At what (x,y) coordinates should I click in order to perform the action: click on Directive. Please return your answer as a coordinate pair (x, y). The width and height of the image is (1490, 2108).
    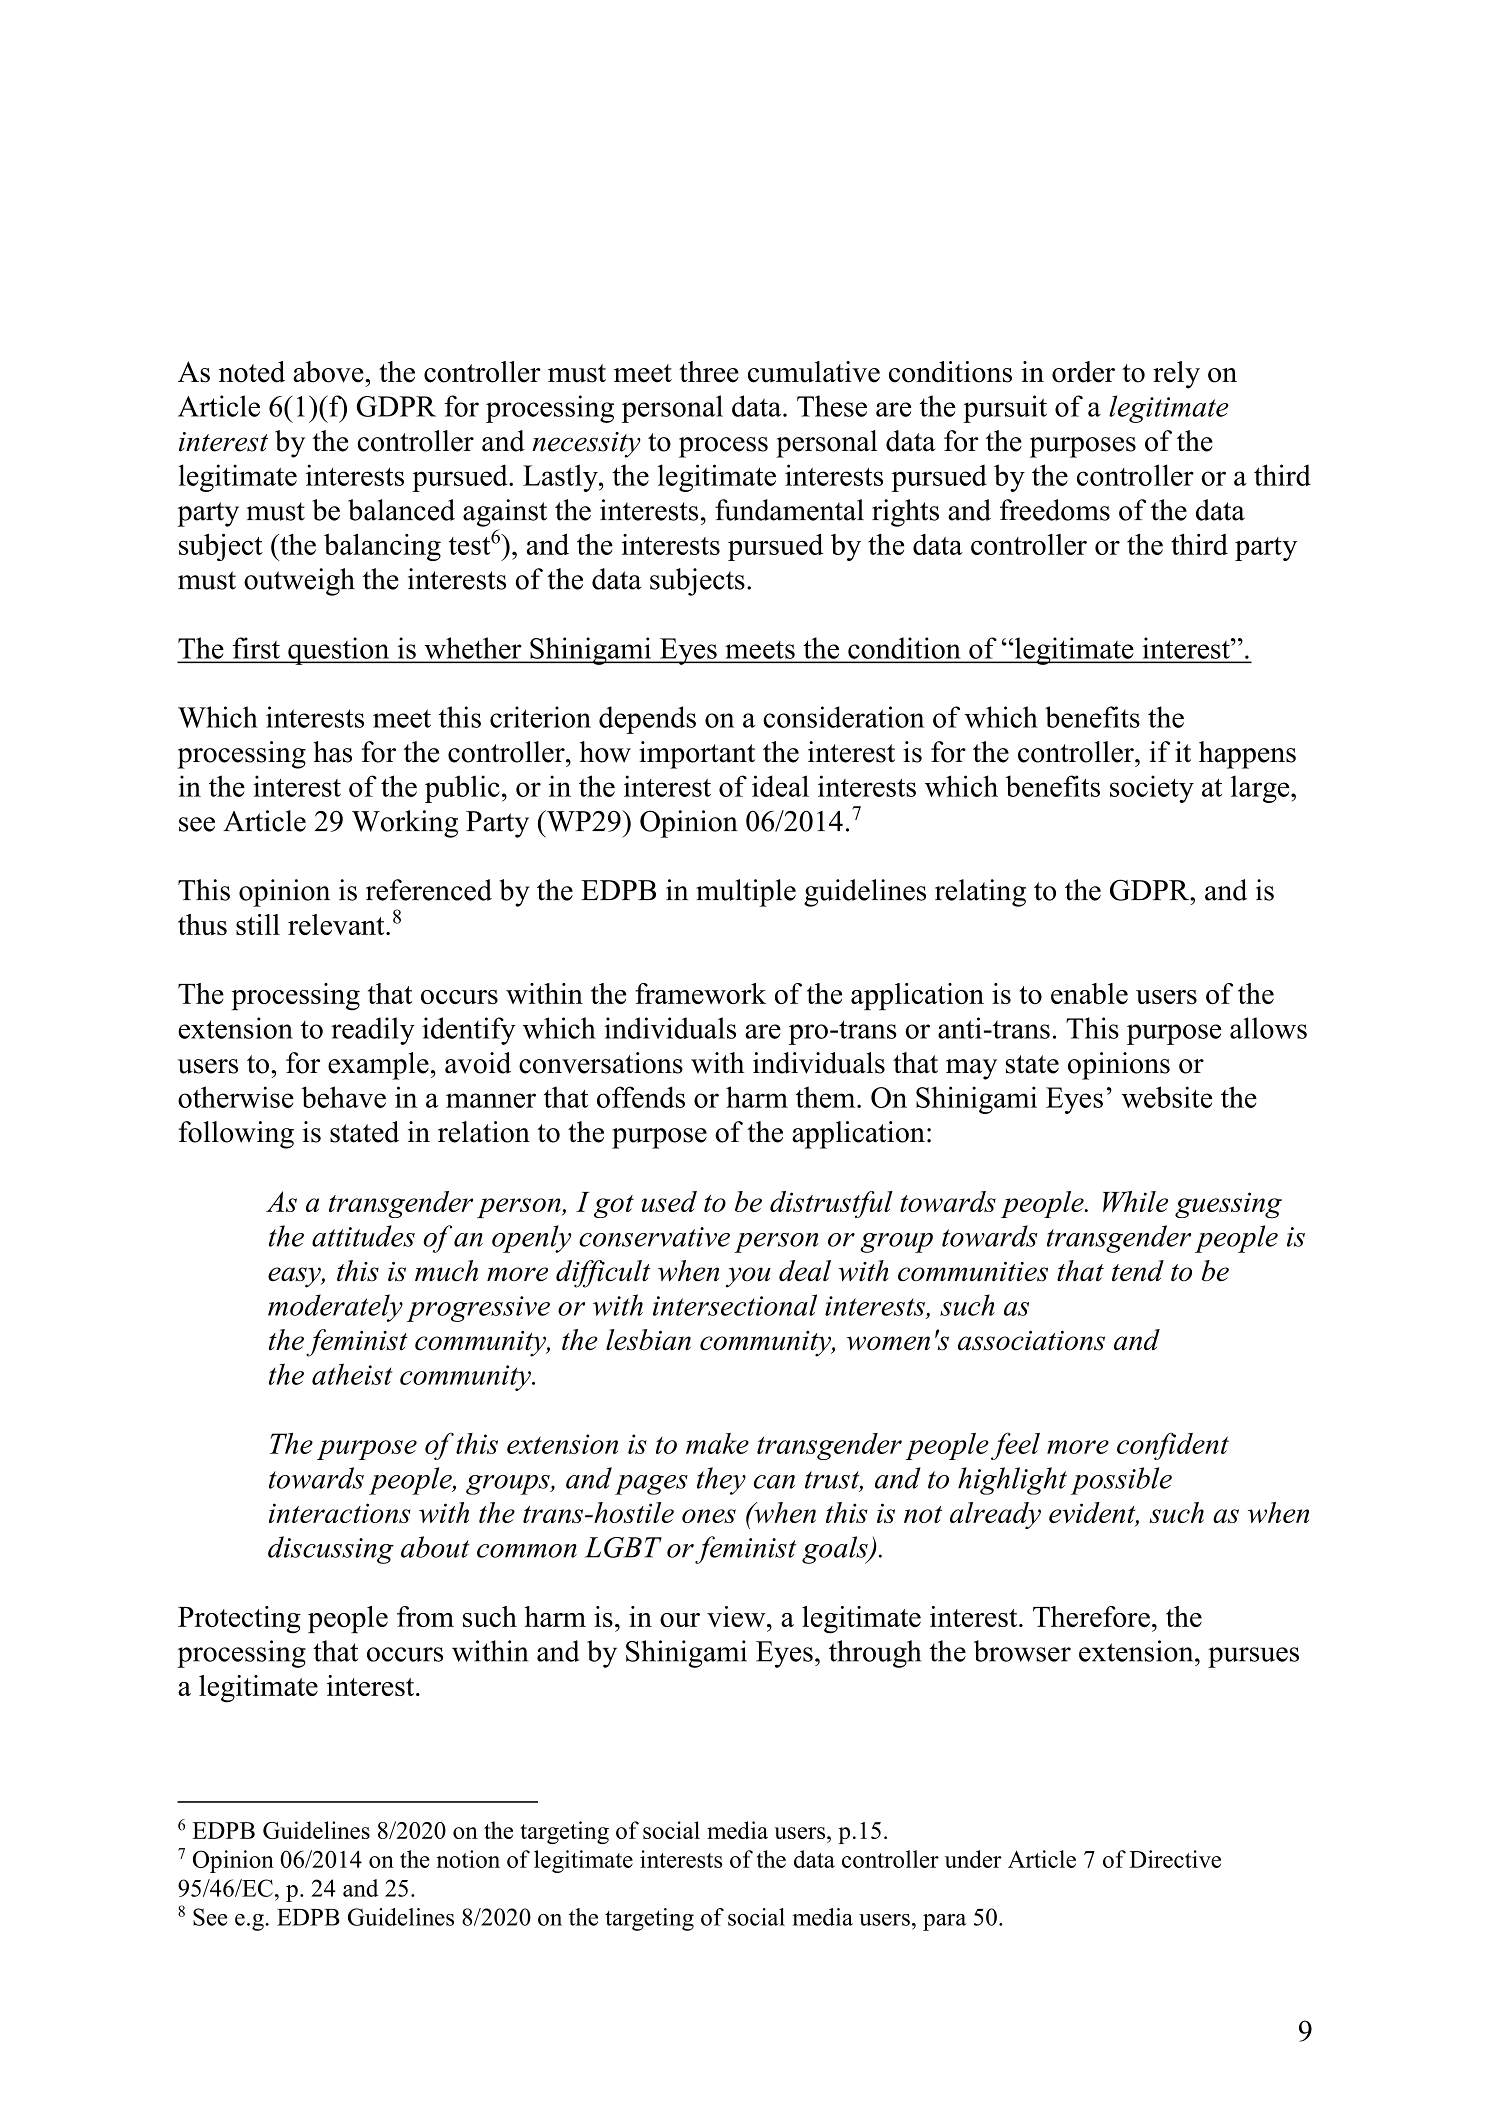
    Looking at the image, I should click on (1175, 1859).
